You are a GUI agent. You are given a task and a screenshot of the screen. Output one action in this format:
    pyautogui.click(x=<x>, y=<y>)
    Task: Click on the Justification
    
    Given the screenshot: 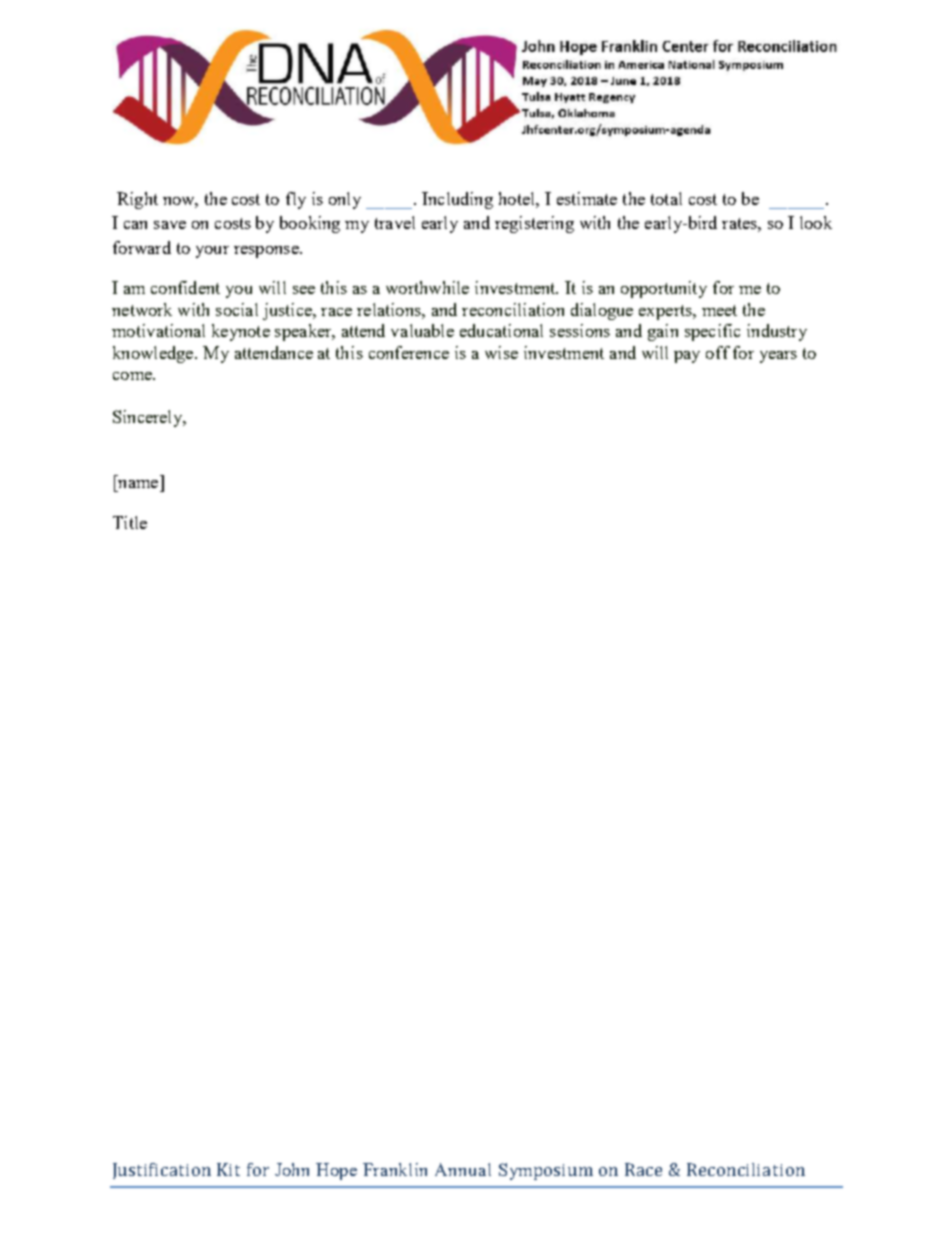 What is the action you would take?
    pyautogui.click(x=162, y=1171)
